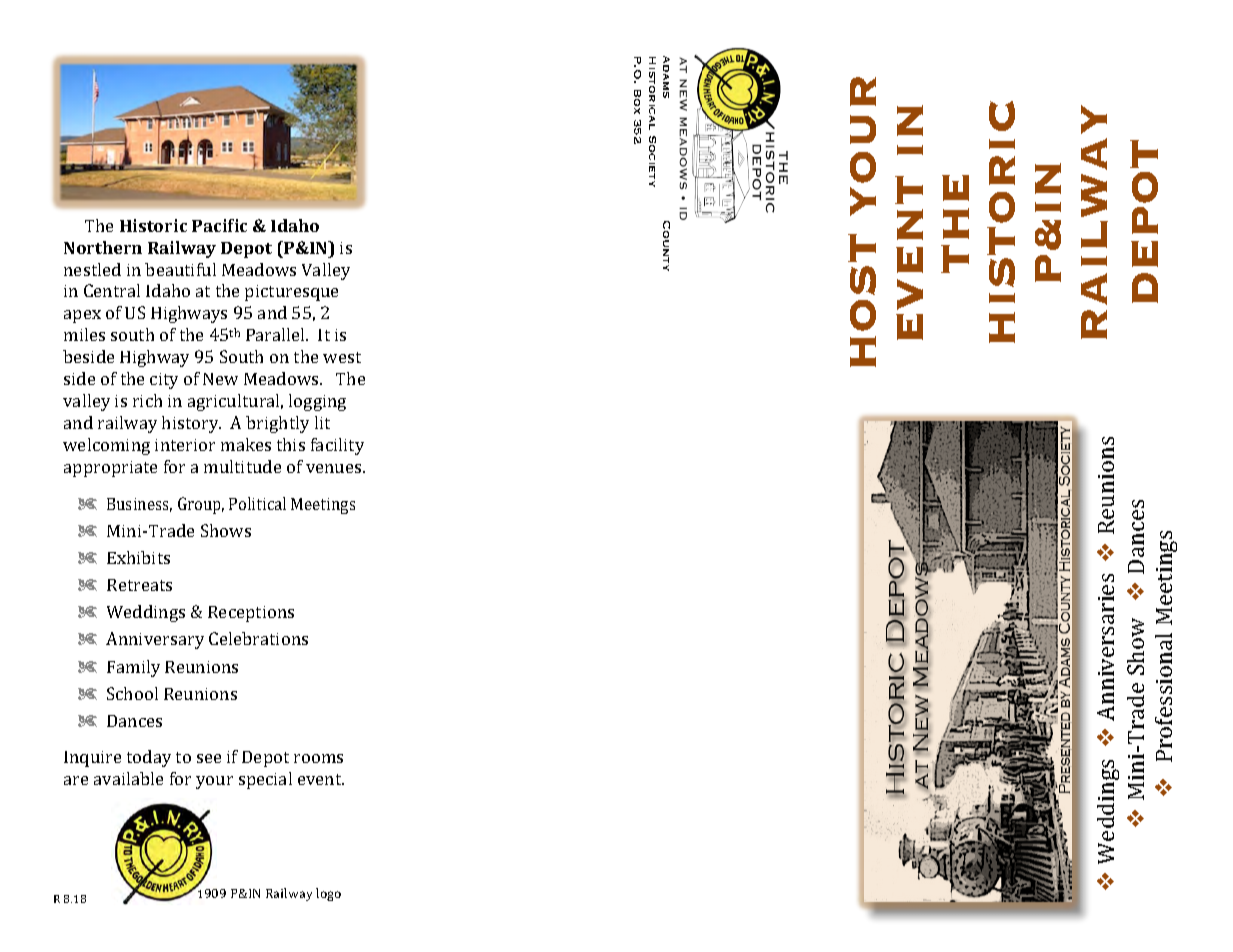 The image size is (1233, 952). Describe the element at coordinates (128, 778) in the image. I see `available` at that location.
